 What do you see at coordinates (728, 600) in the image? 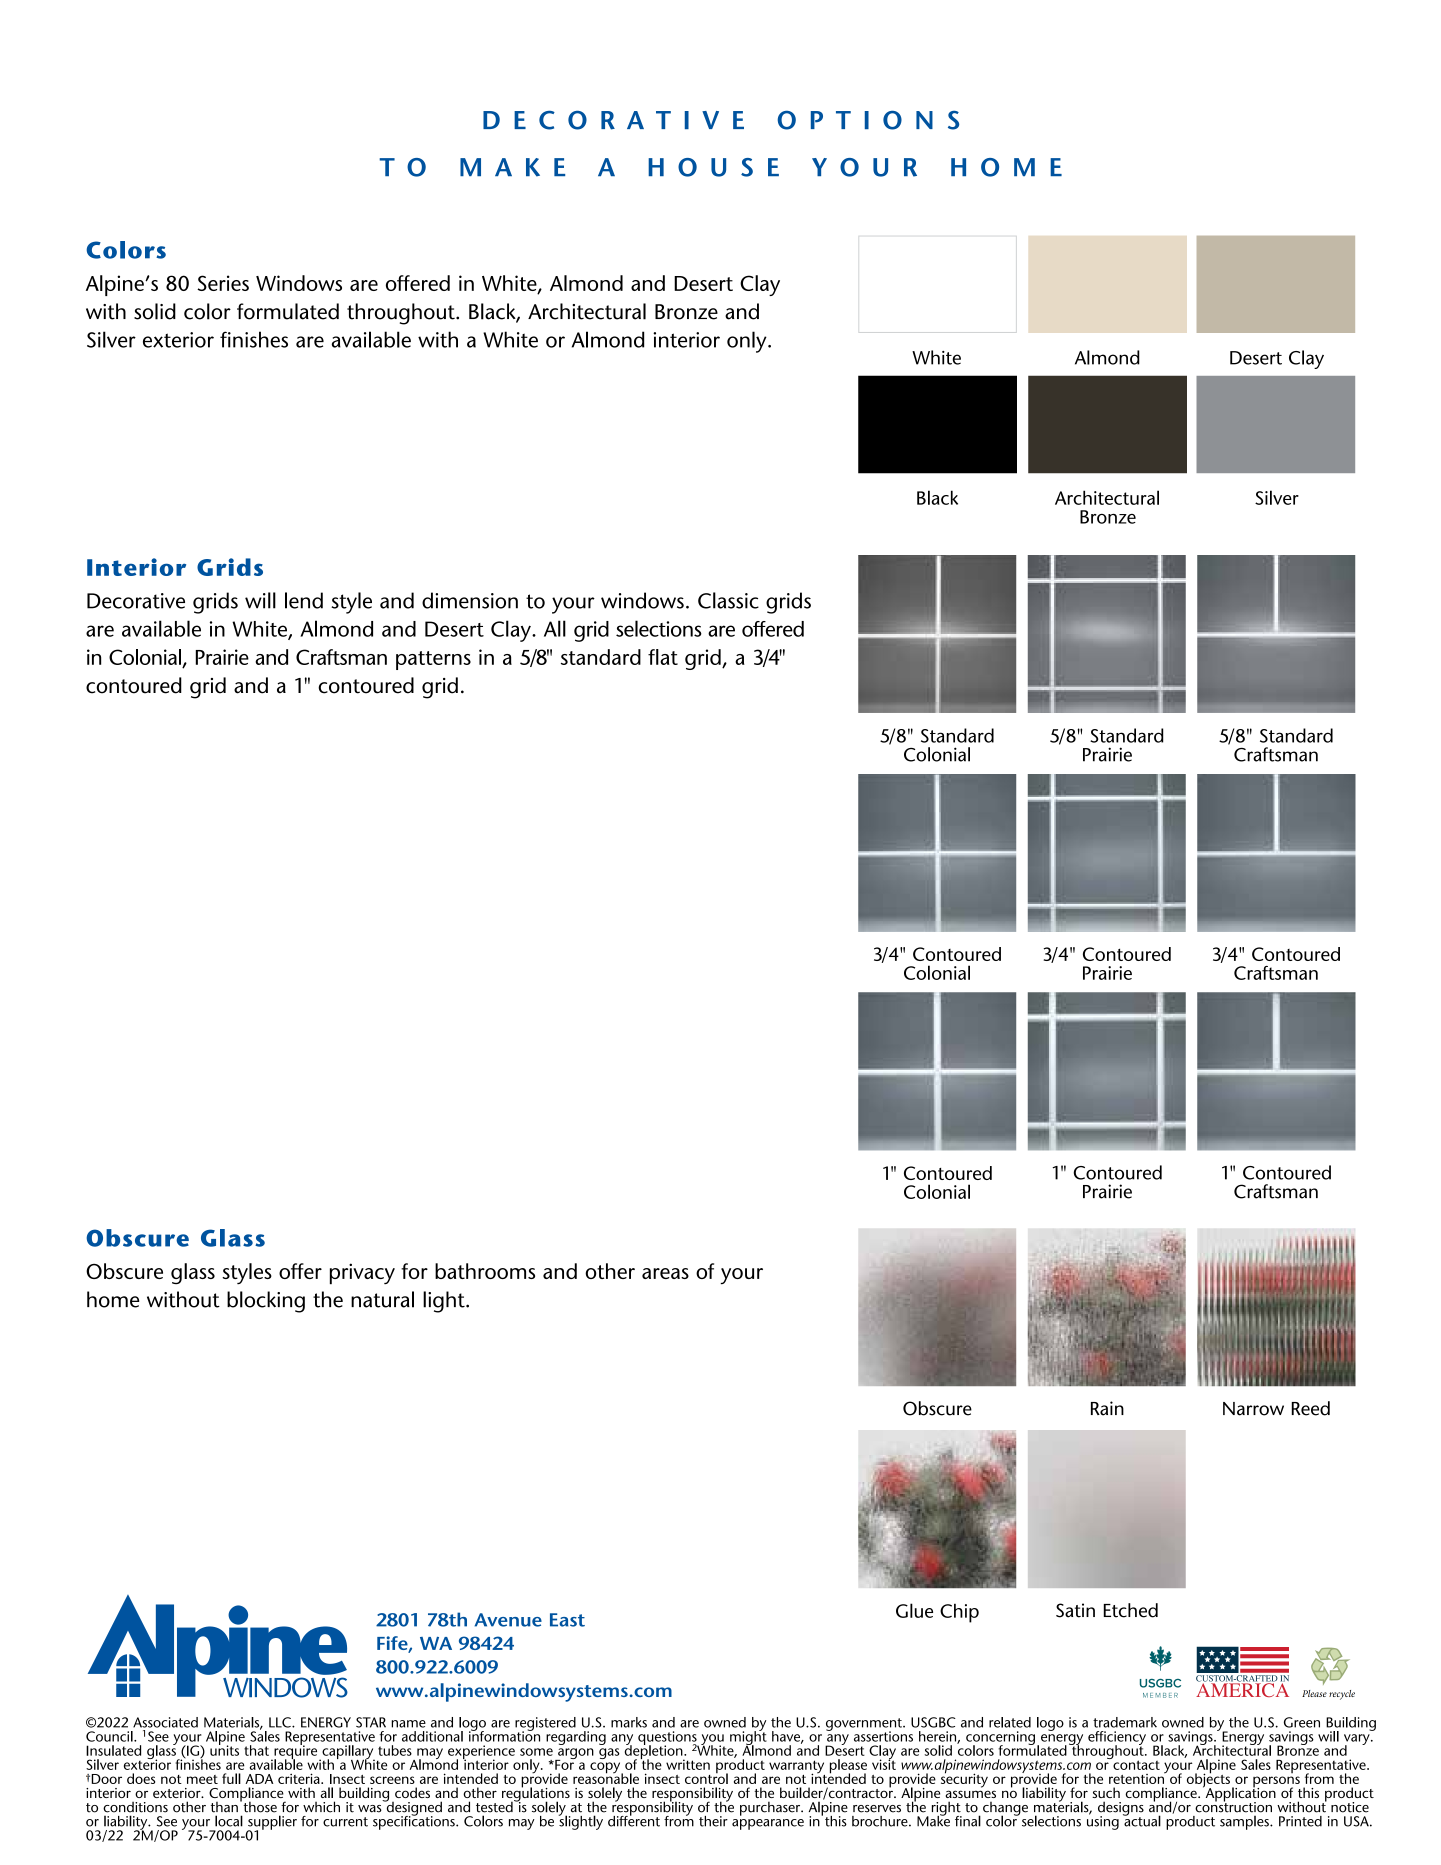
I see `Classic` at bounding box center [728, 600].
